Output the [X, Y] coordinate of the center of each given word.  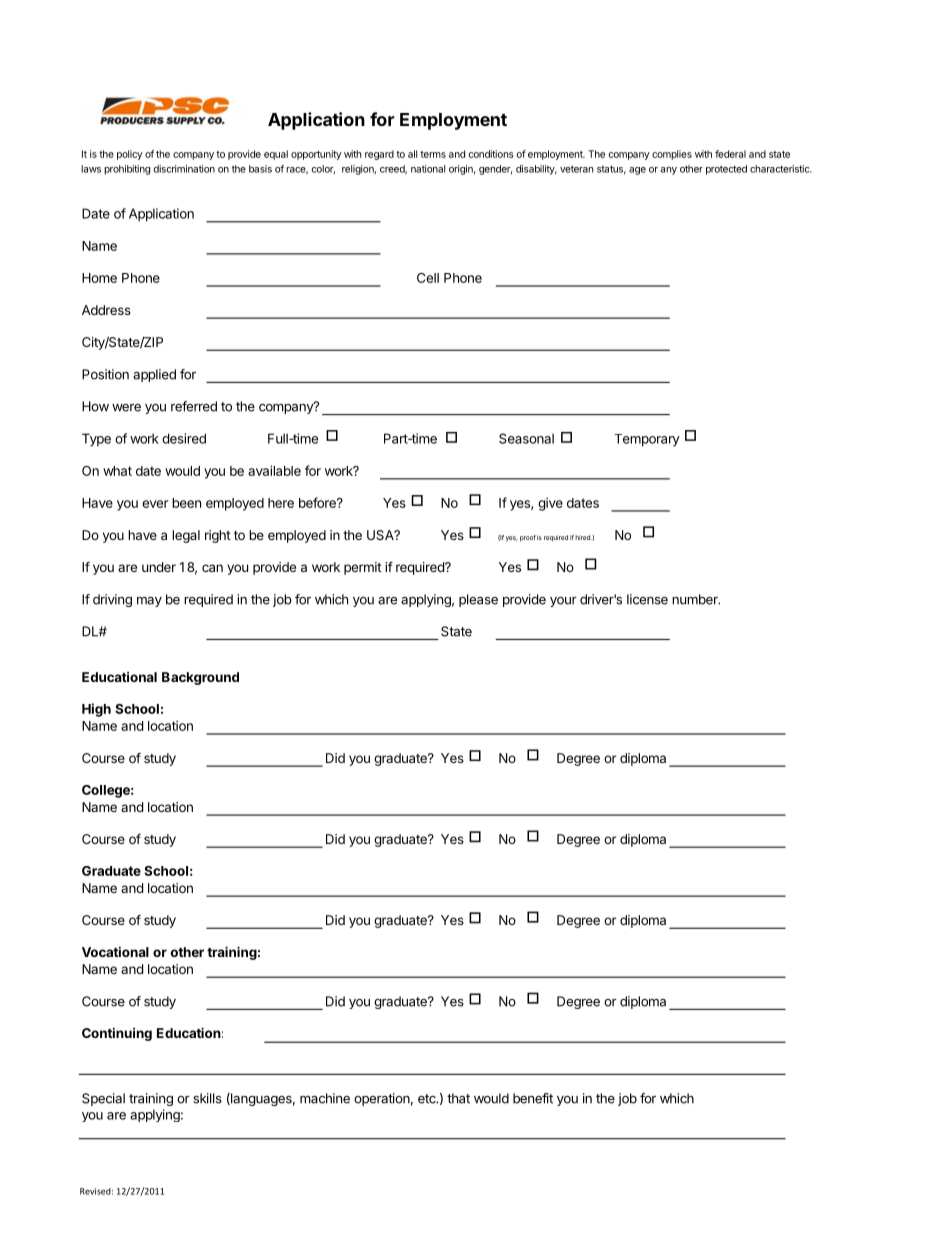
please [478, 600]
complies [672, 155]
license [647, 599]
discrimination [184, 169]
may [149, 602]
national [428, 169]
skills [207, 1098]
